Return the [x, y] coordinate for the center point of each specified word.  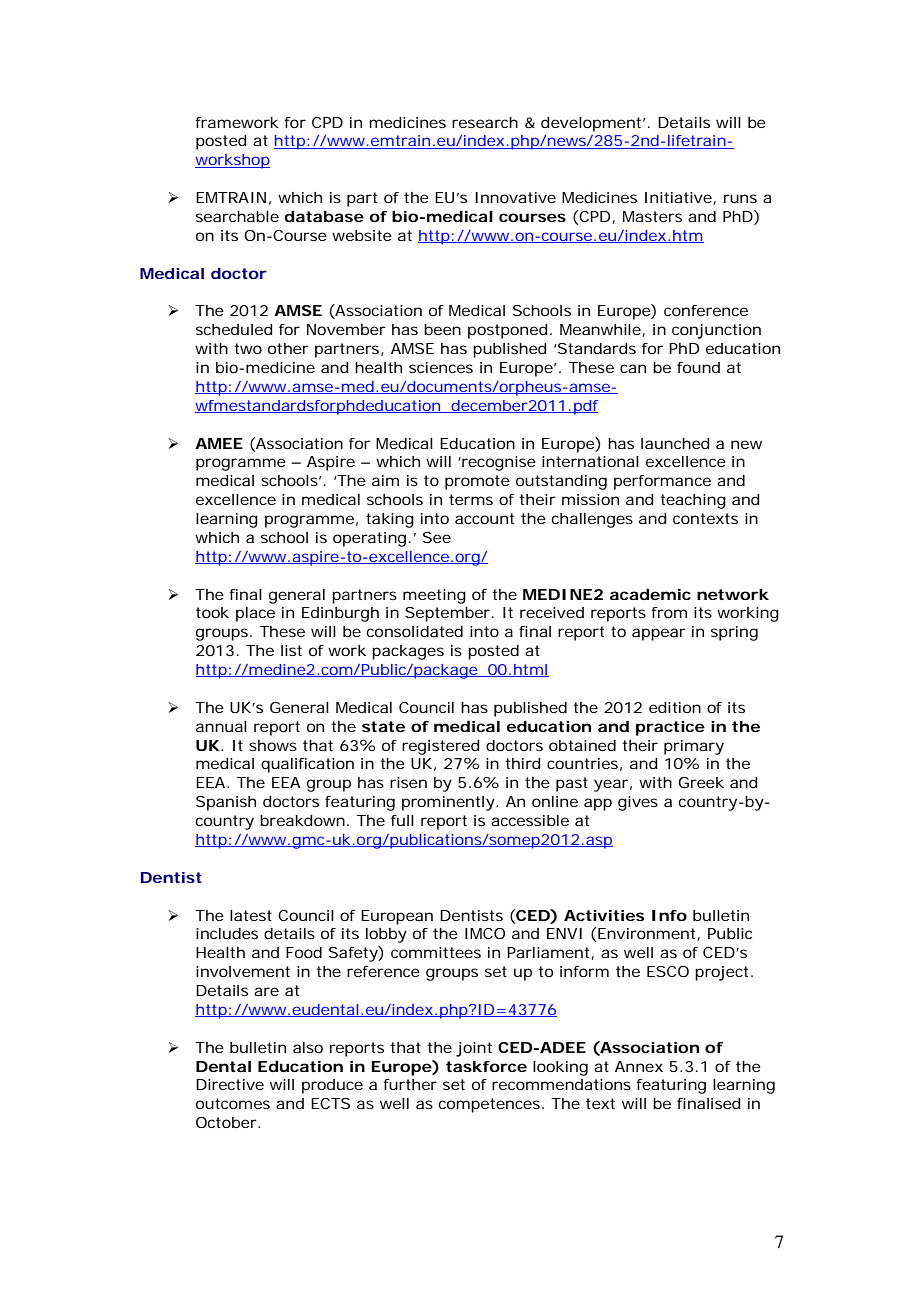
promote [477, 482]
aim [385, 480]
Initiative [679, 198]
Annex [639, 1066]
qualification [307, 765]
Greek [701, 782]
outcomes [233, 1103]
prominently [448, 803]
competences [489, 1105]
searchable [237, 216]
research [485, 122]
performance [662, 482]
